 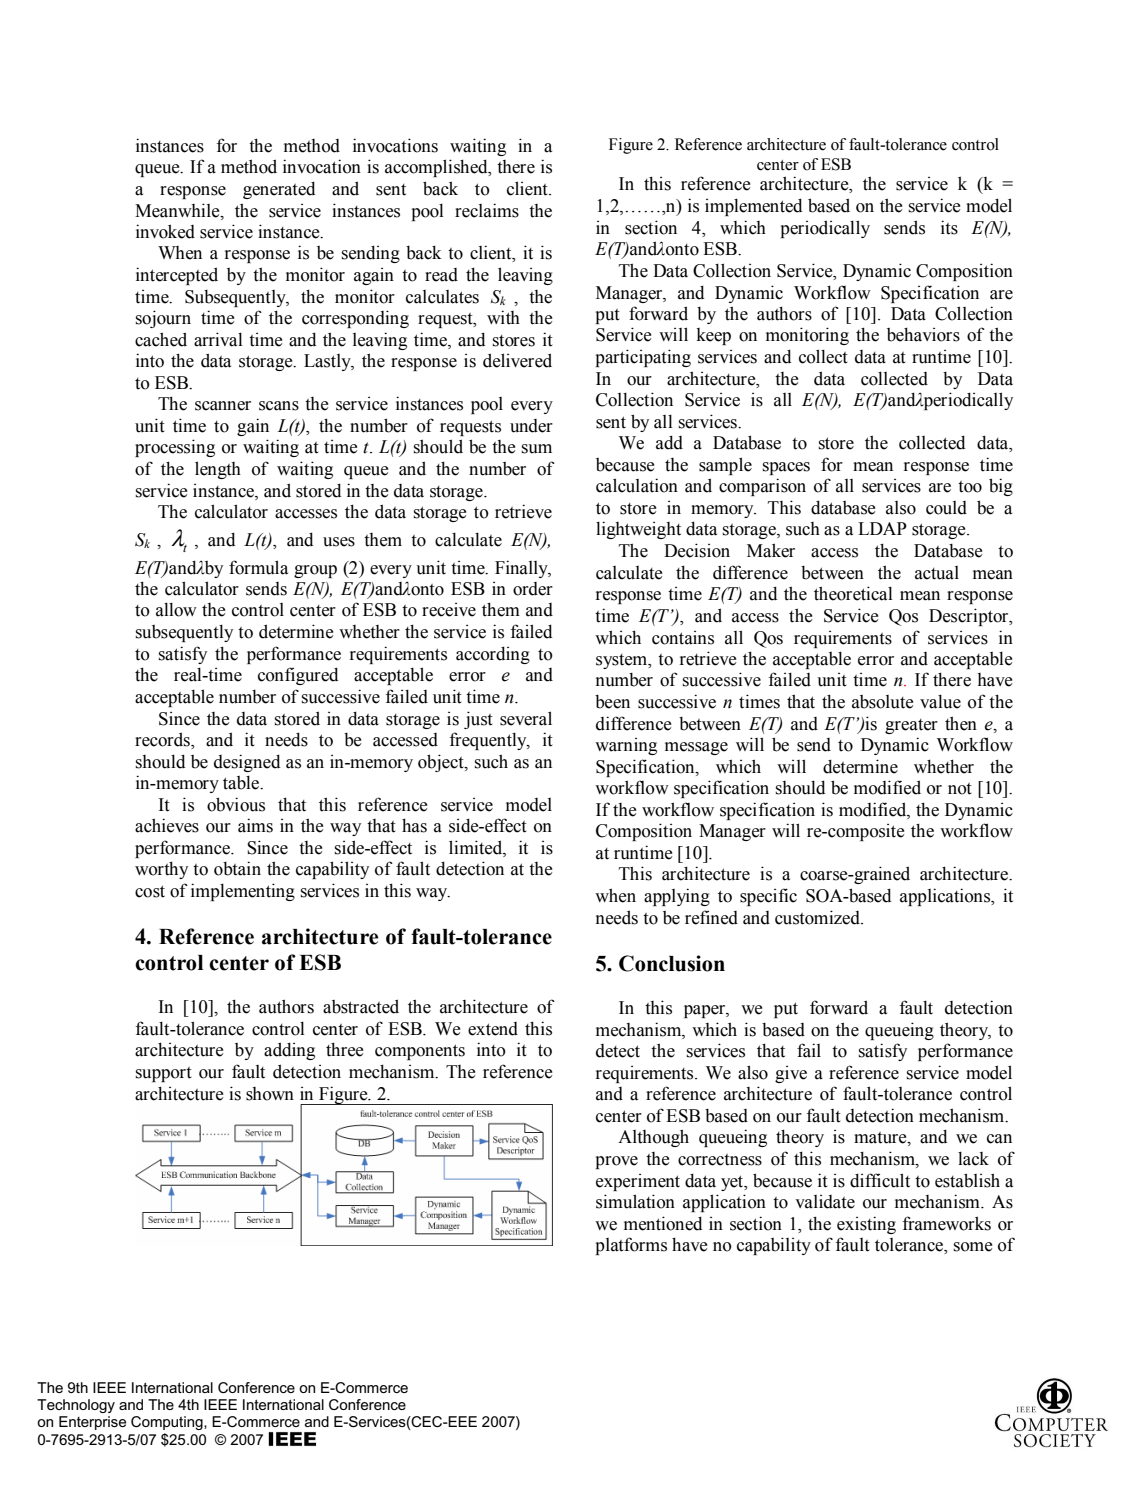 What do you see at coordinates (164, 1074) in the image?
I see `support` at bounding box center [164, 1074].
